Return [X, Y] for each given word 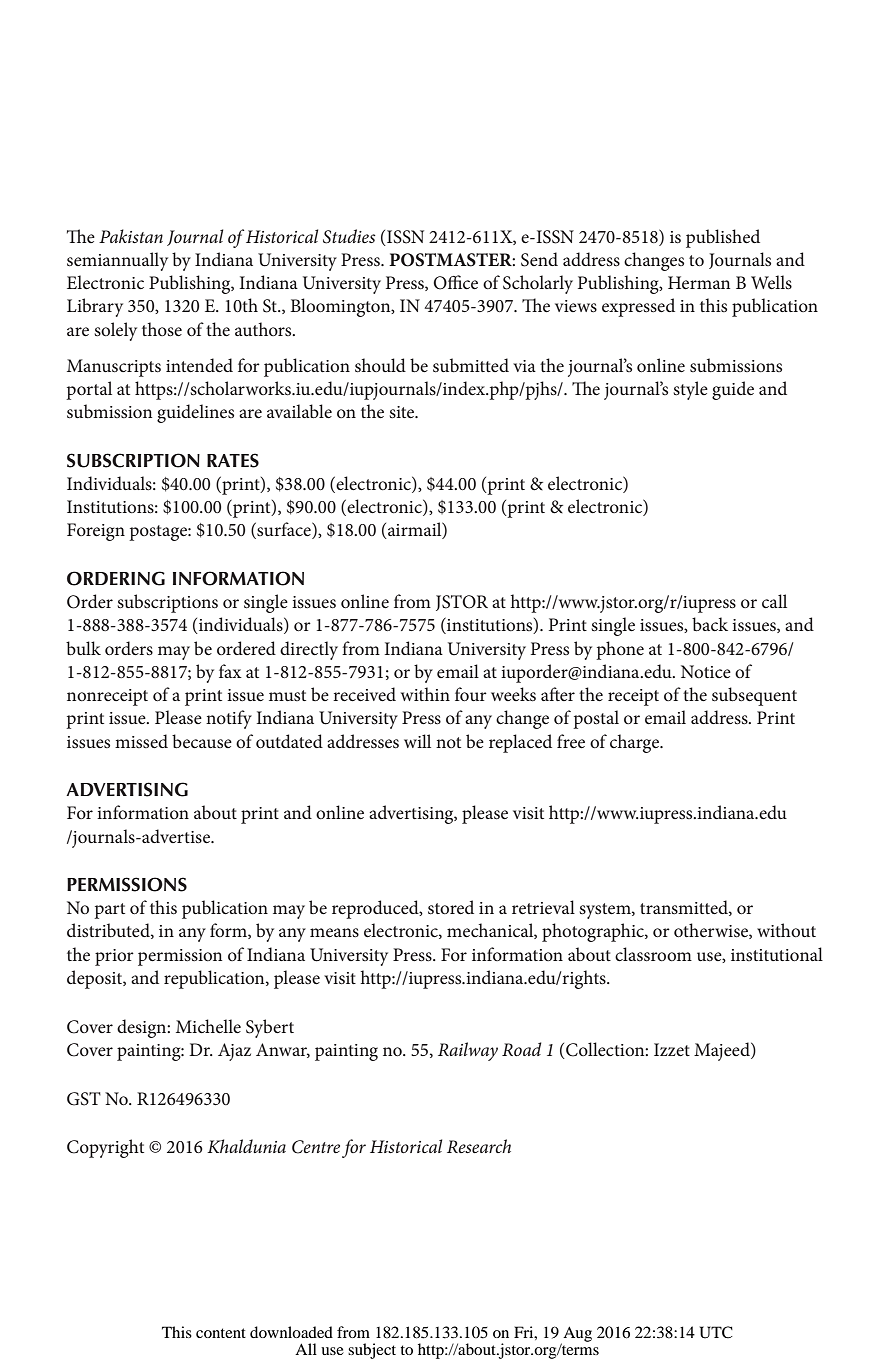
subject [372, 1351]
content [221, 1333]
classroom [653, 954]
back [710, 624]
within [425, 694]
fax [230, 671]
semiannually [117, 261]
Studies [349, 236]
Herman [699, 283]
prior [114, 957]
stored [451, 907]
